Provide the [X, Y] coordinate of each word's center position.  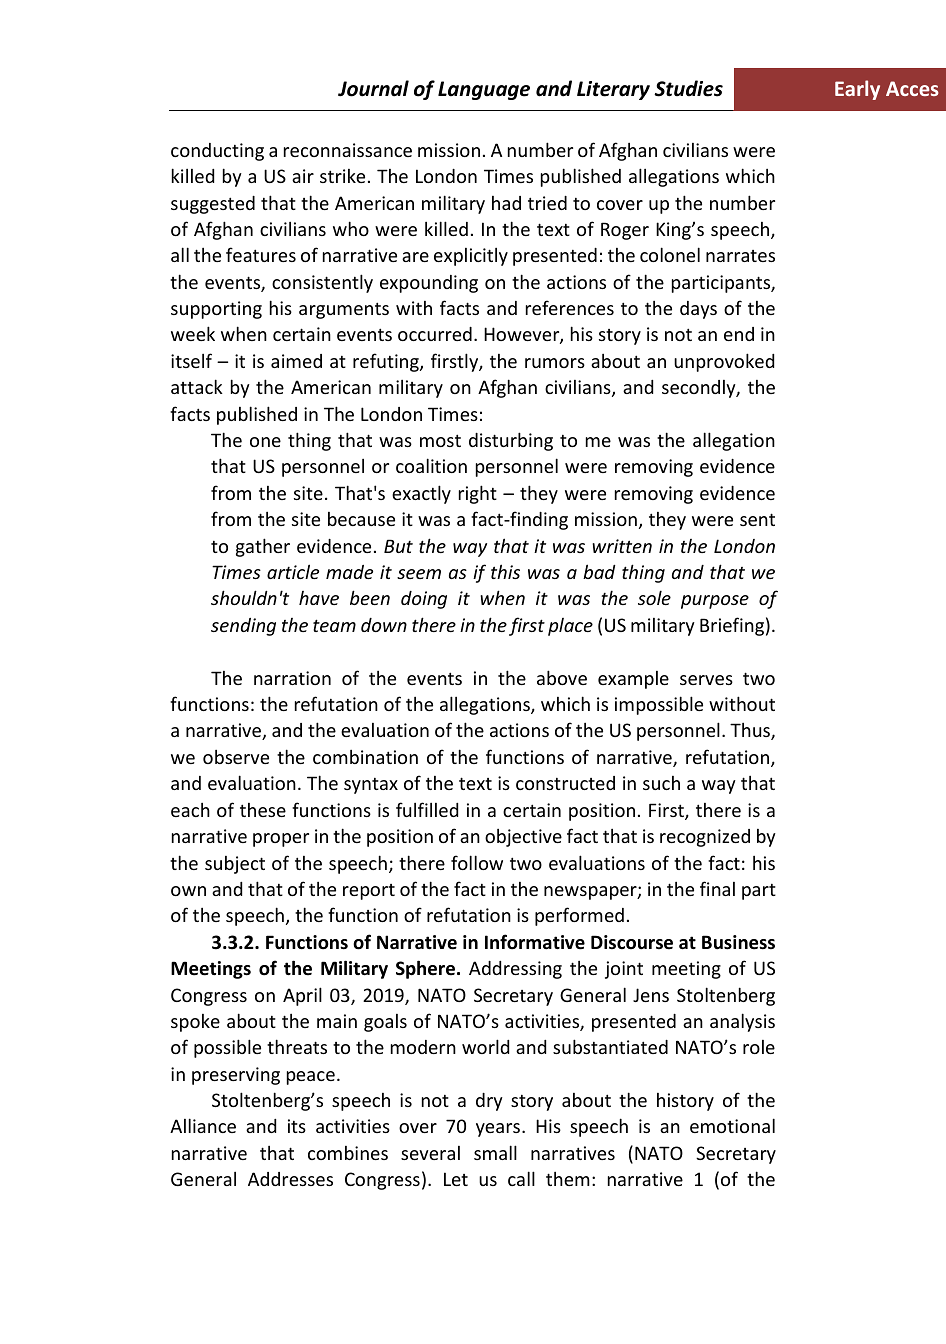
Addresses [290, 1179]
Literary [613, 90]
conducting [217, 152]
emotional [732, 1125]
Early [857, 90]
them [568, 1179]
